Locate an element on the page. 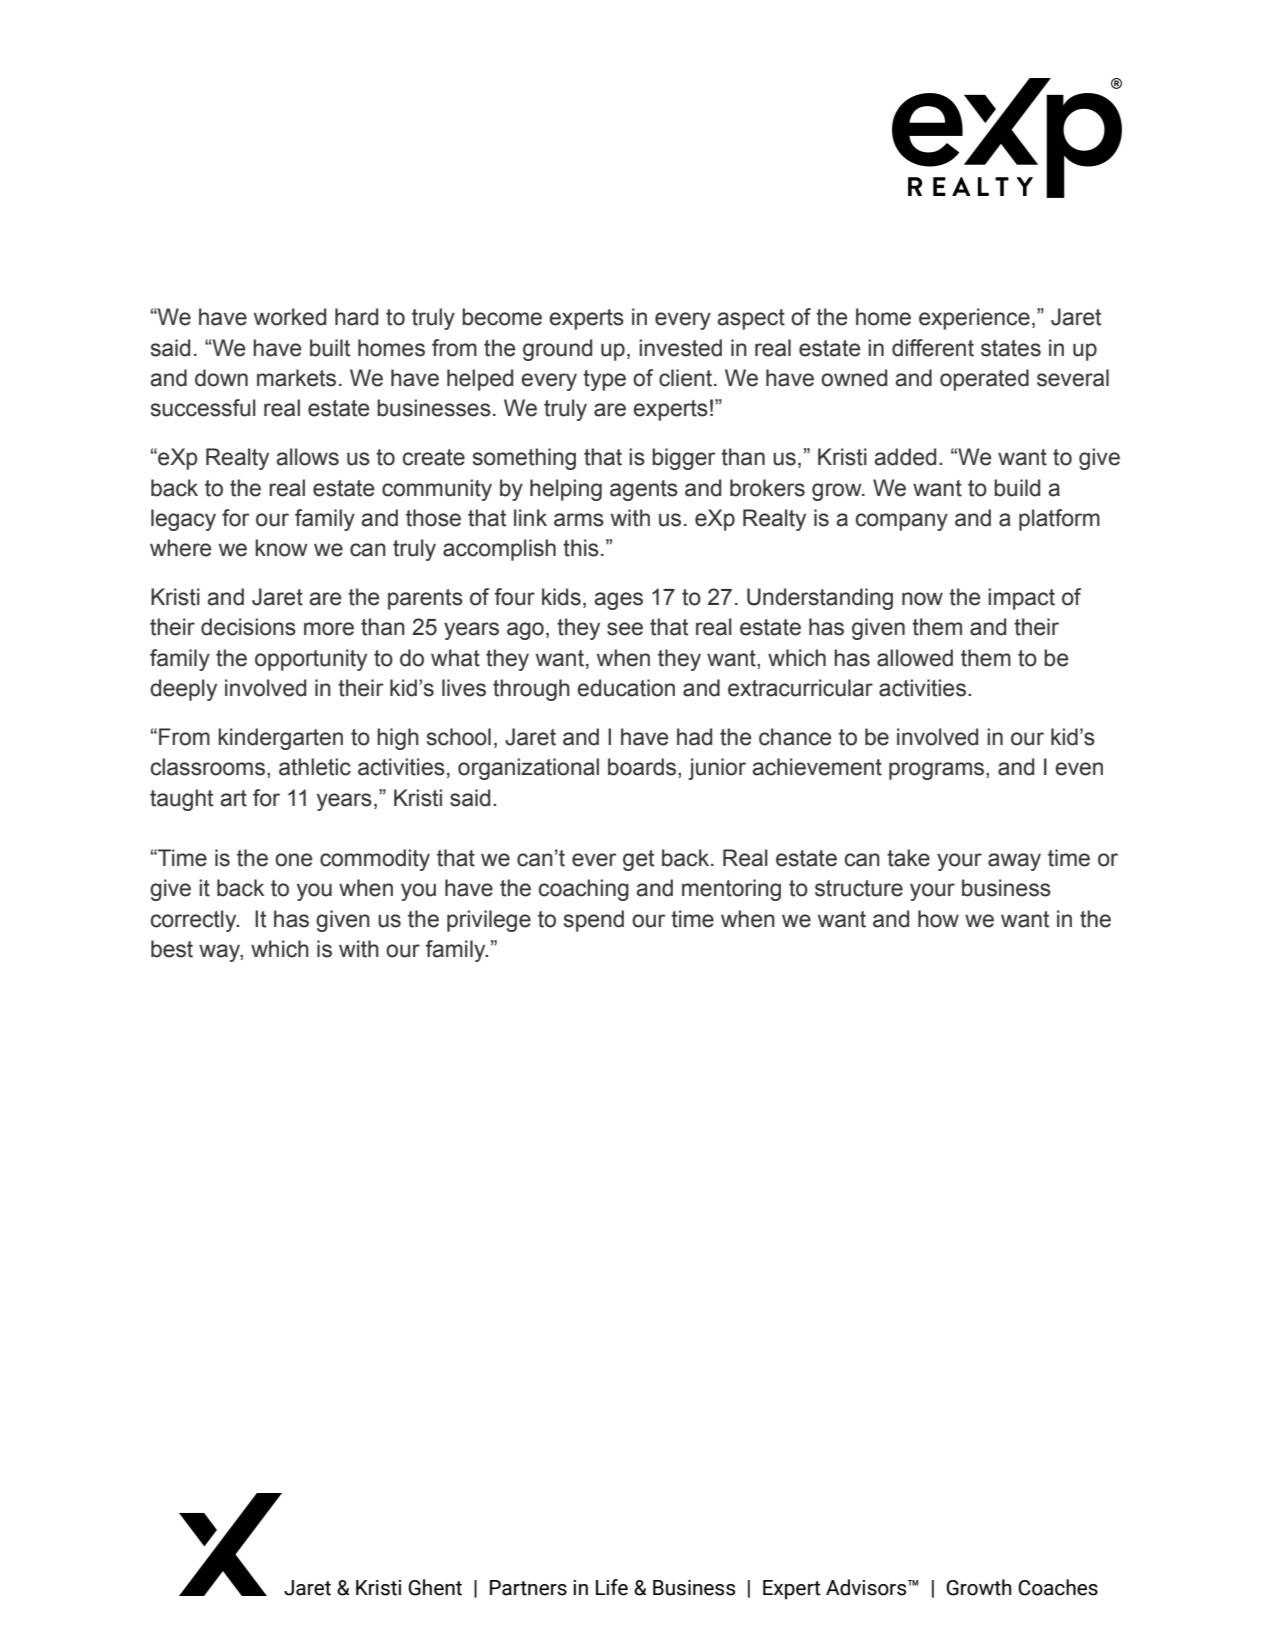  best is located at coordinates (172, 949).
